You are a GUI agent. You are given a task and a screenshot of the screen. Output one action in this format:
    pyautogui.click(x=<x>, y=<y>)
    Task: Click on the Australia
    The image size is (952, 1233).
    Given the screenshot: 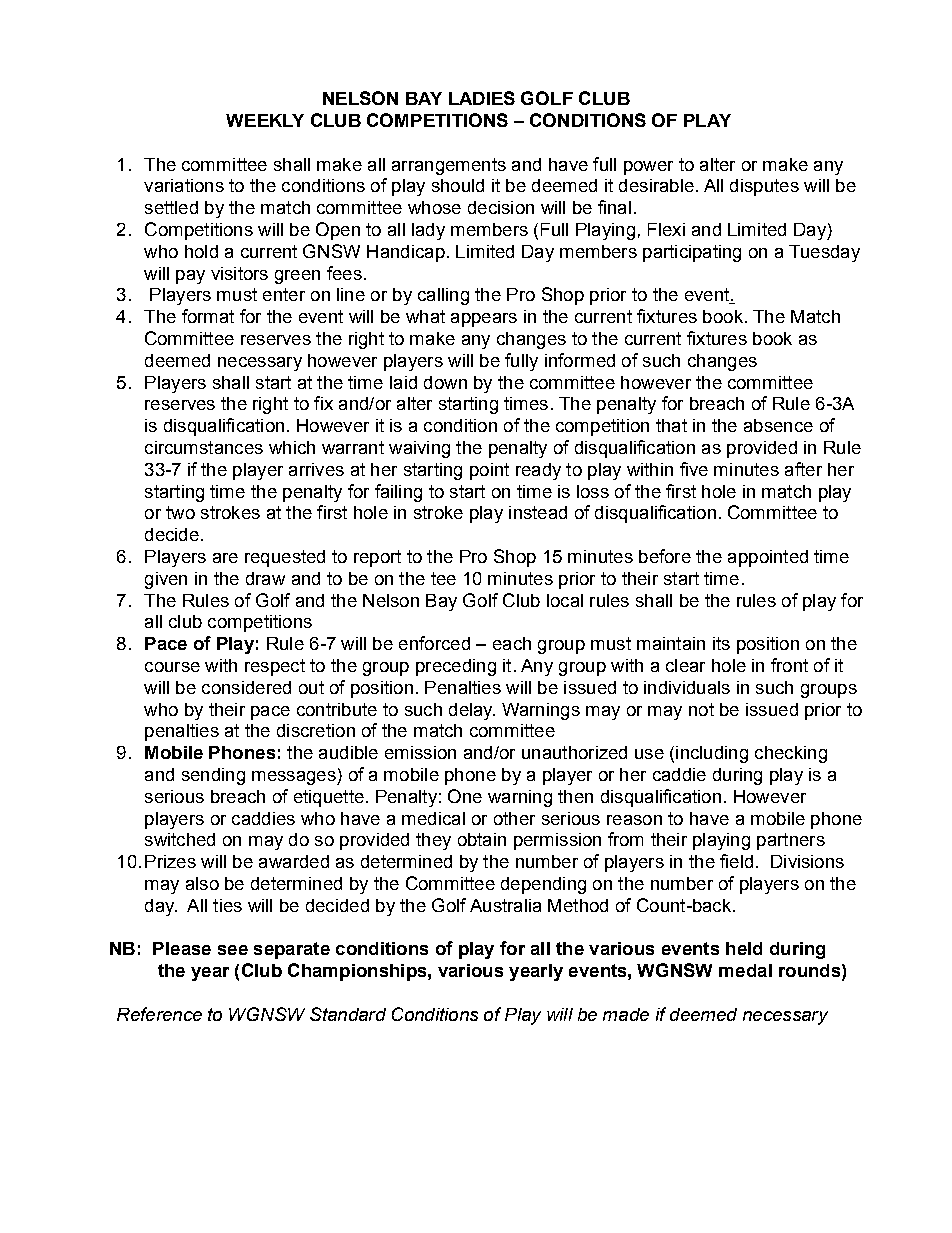 What is the action you would take?
    pyautogui.click(x=505, y=905)
